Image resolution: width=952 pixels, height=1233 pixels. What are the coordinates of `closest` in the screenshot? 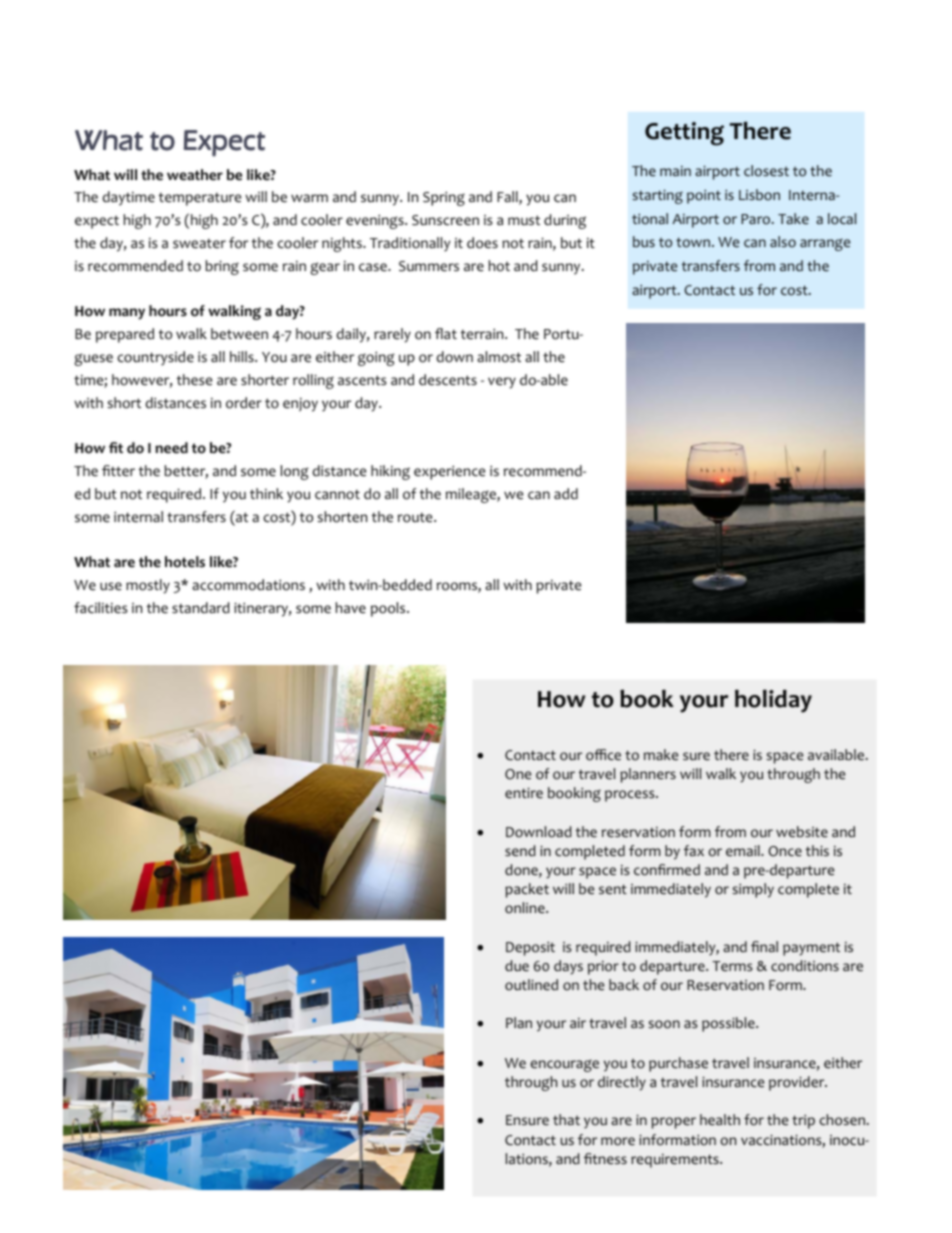 It's located at (766, 171).
